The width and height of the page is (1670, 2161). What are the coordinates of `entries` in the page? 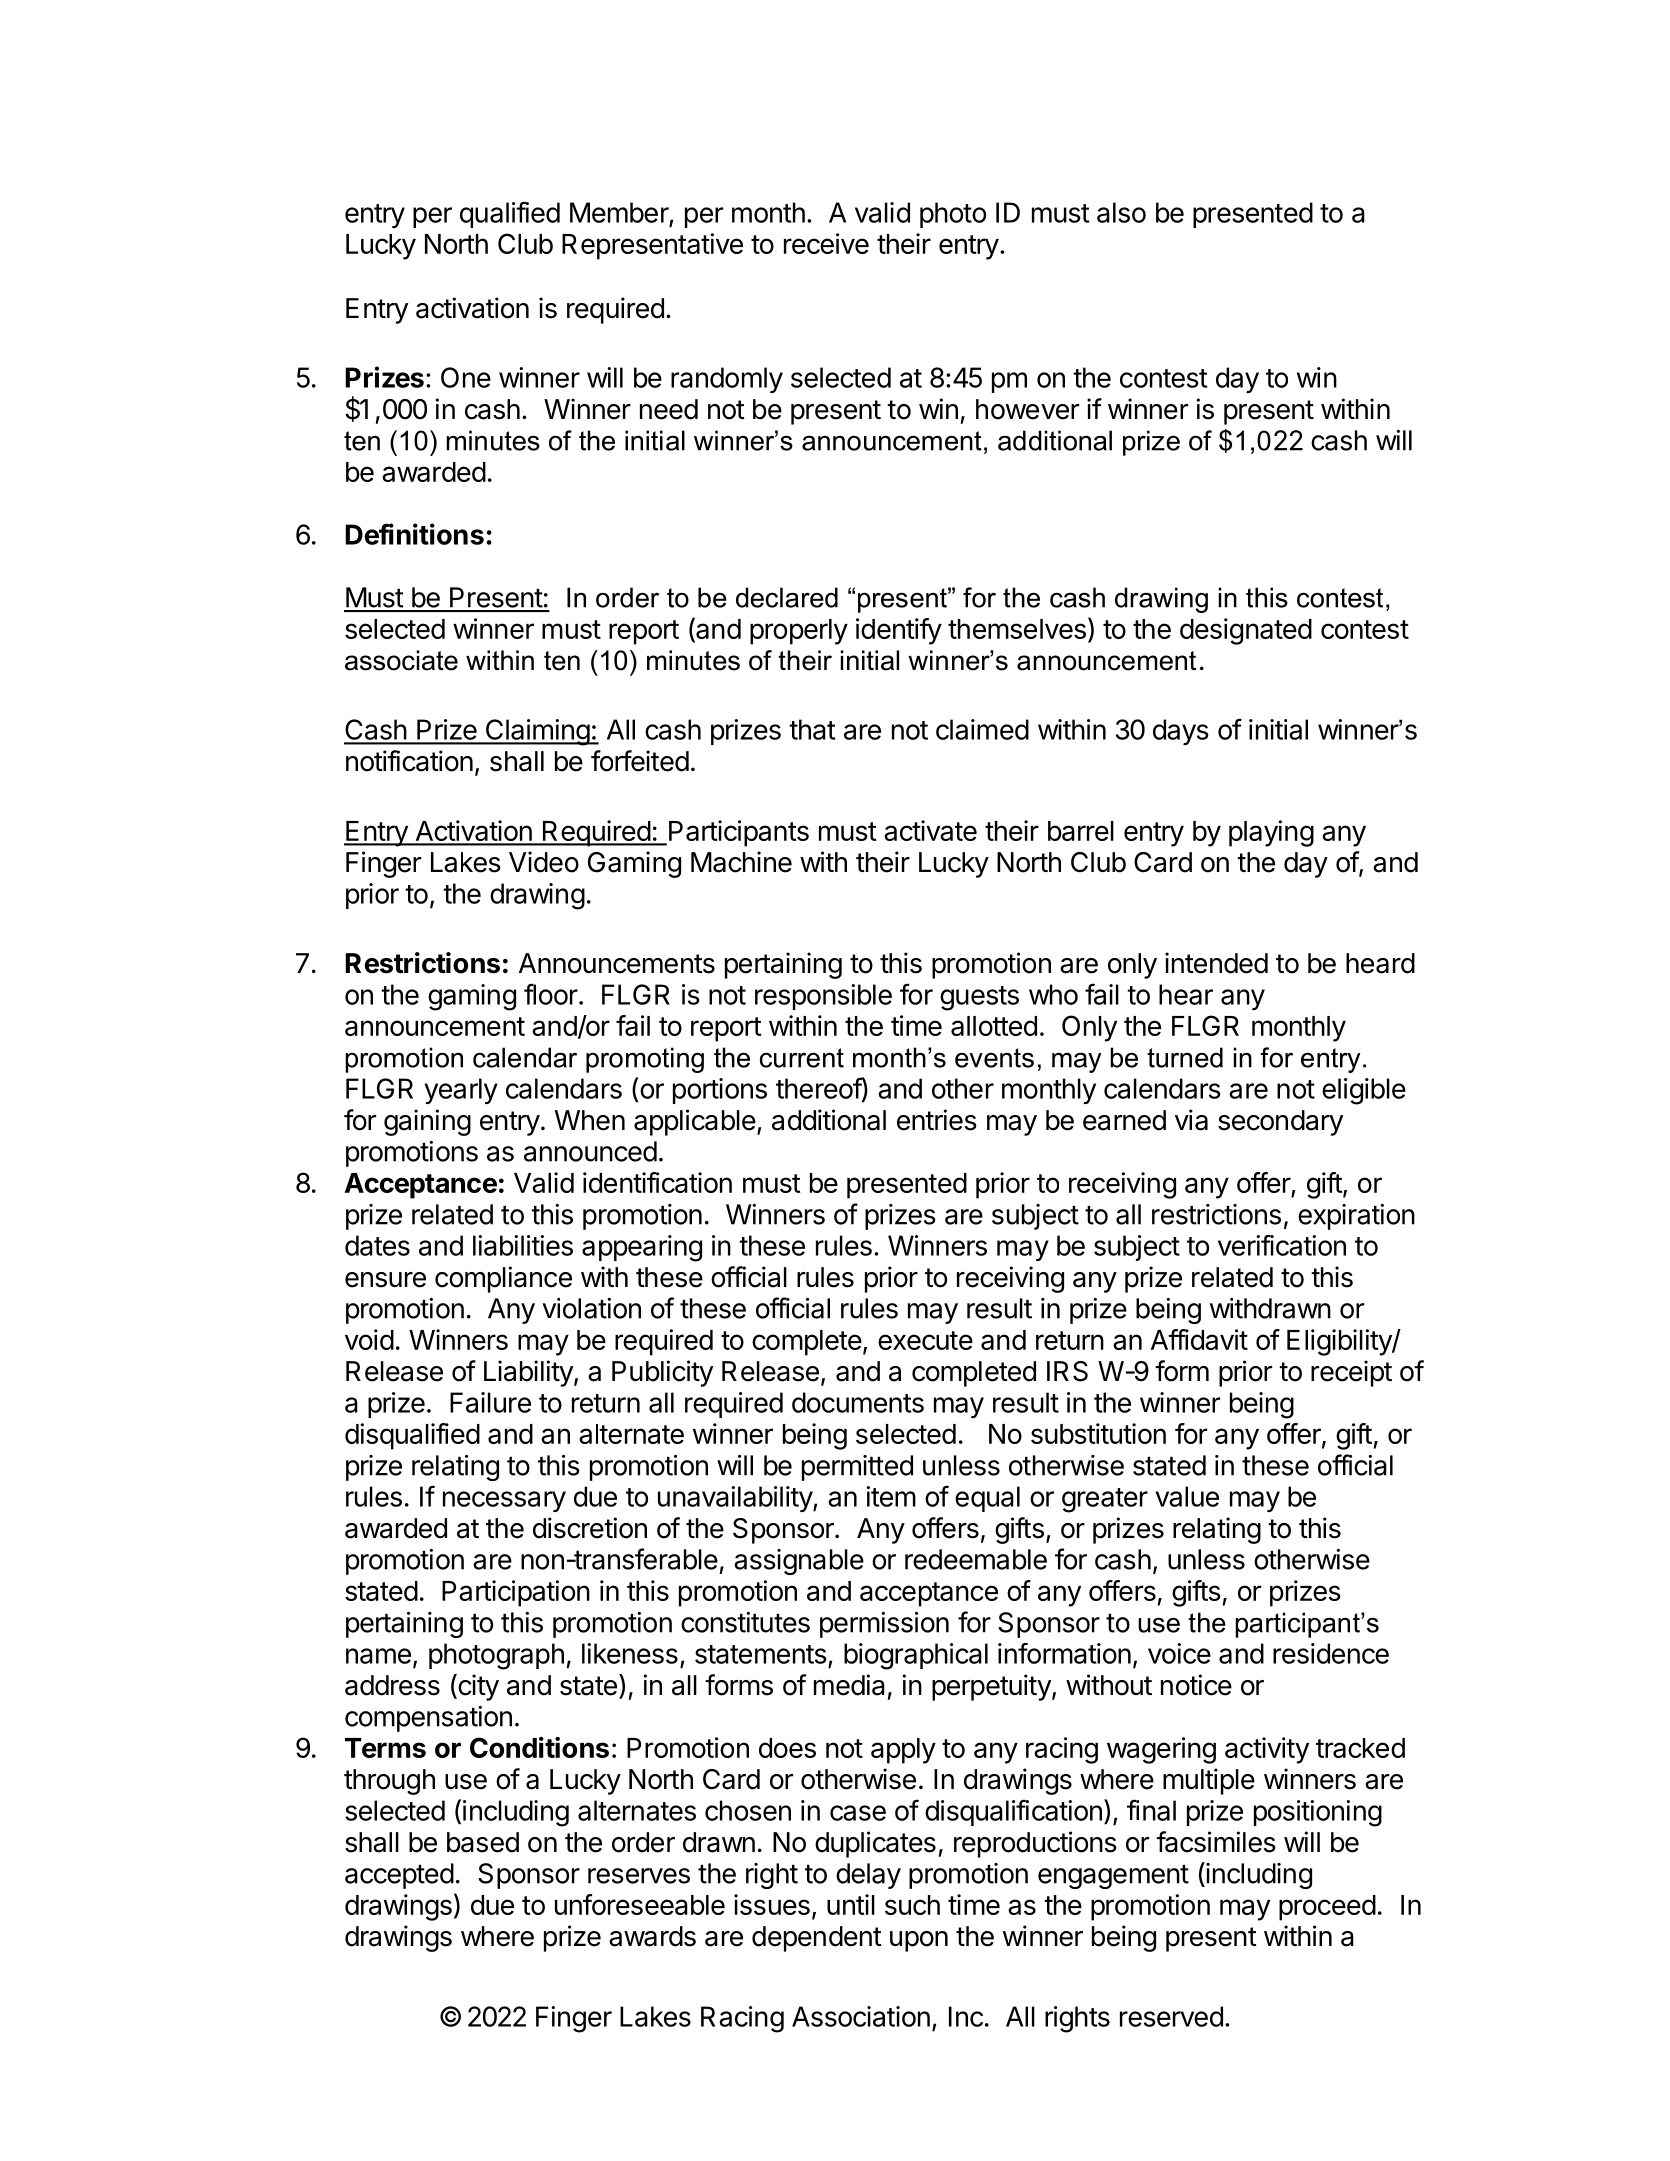 It's located at (937, 1120).
